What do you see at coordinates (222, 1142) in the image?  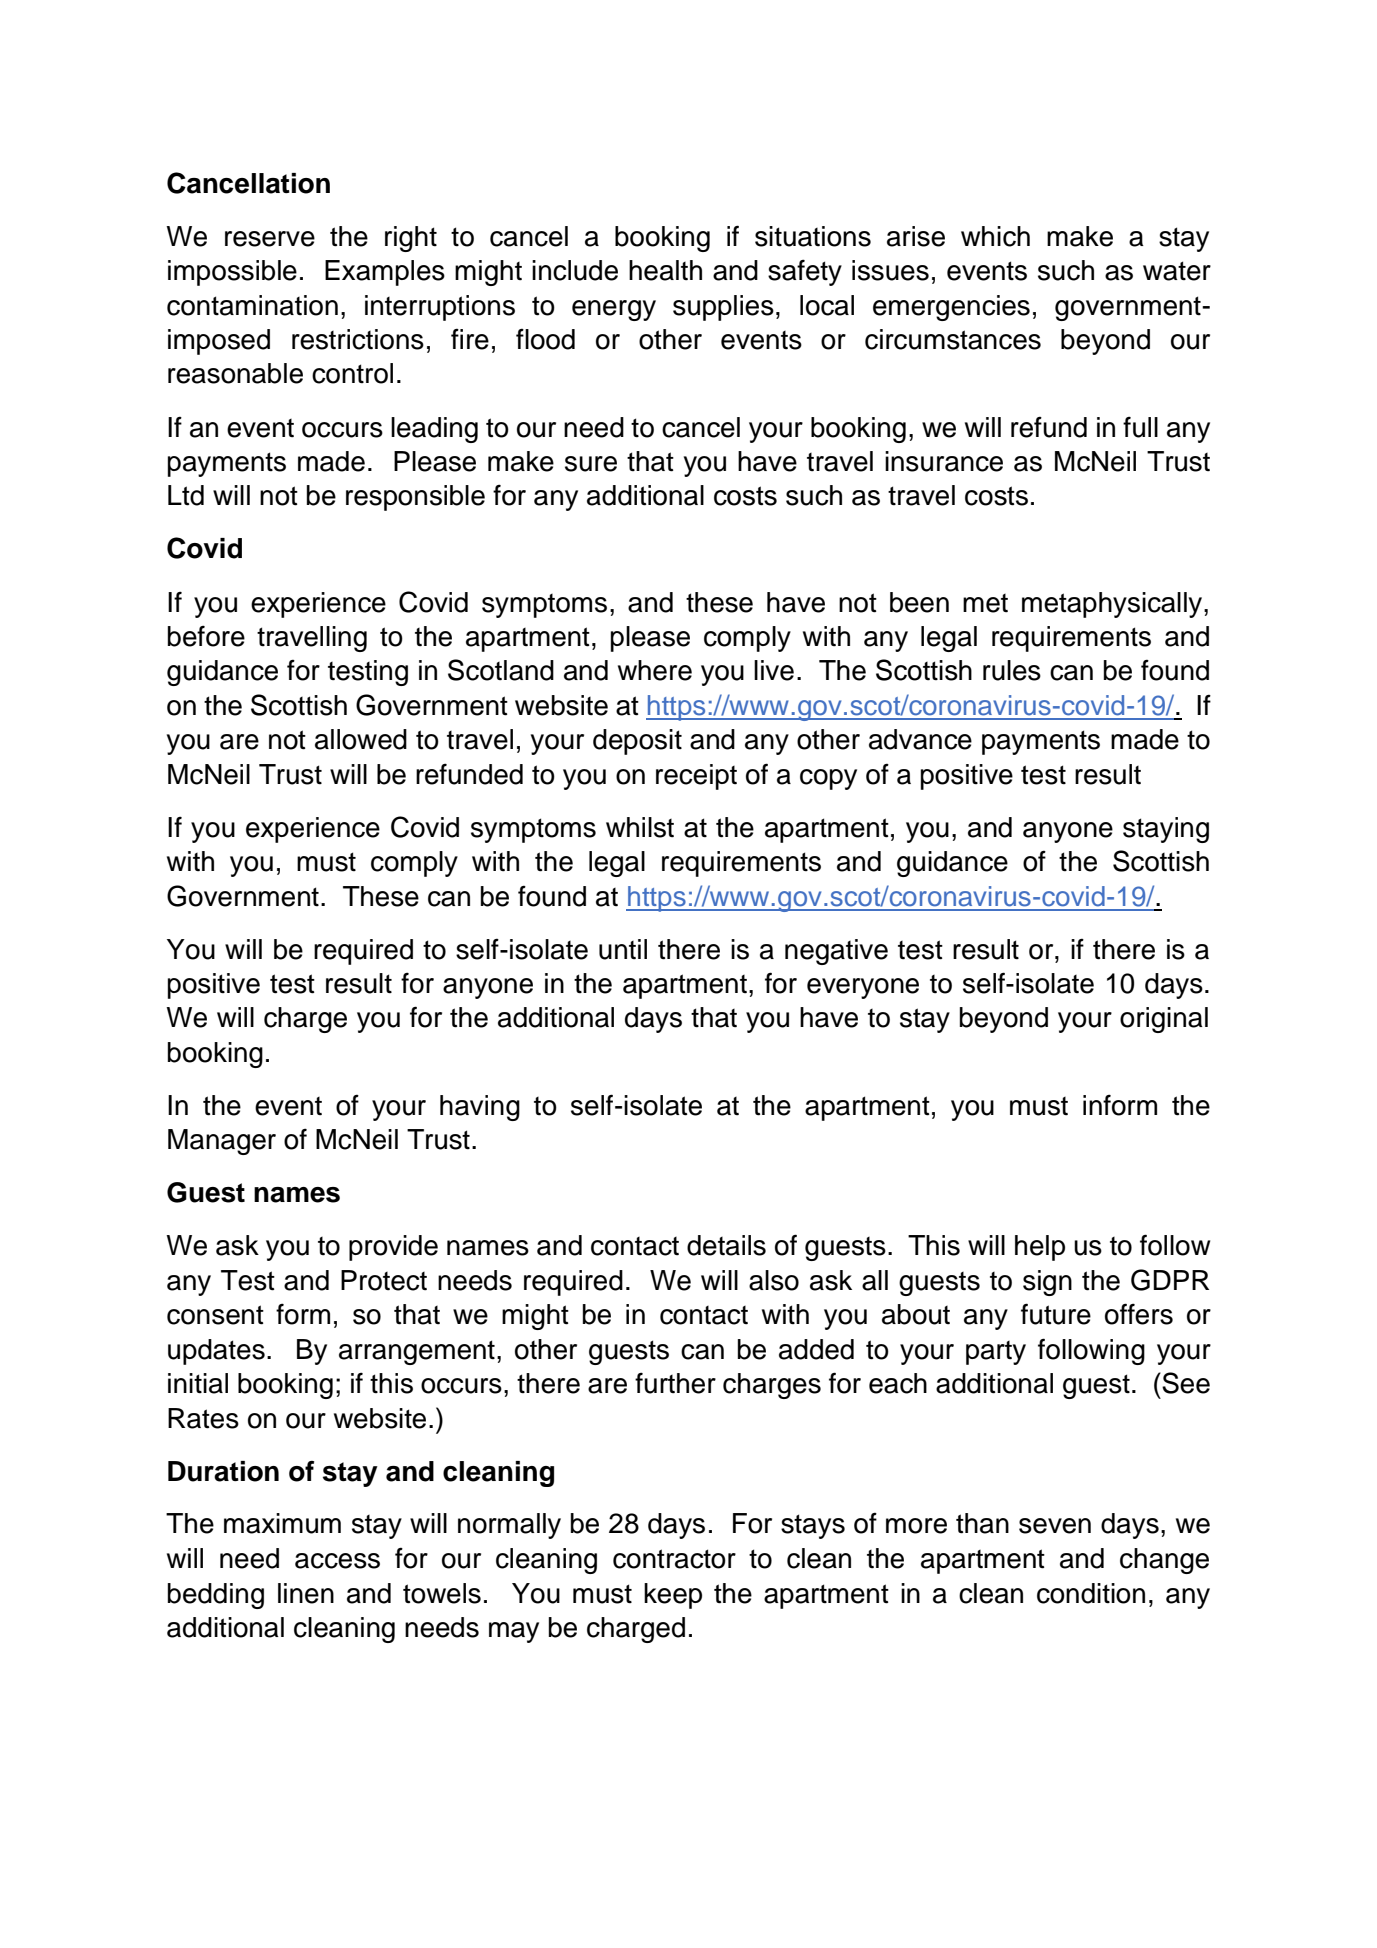 I see `Manager` at bounding box center [222, 1142].
